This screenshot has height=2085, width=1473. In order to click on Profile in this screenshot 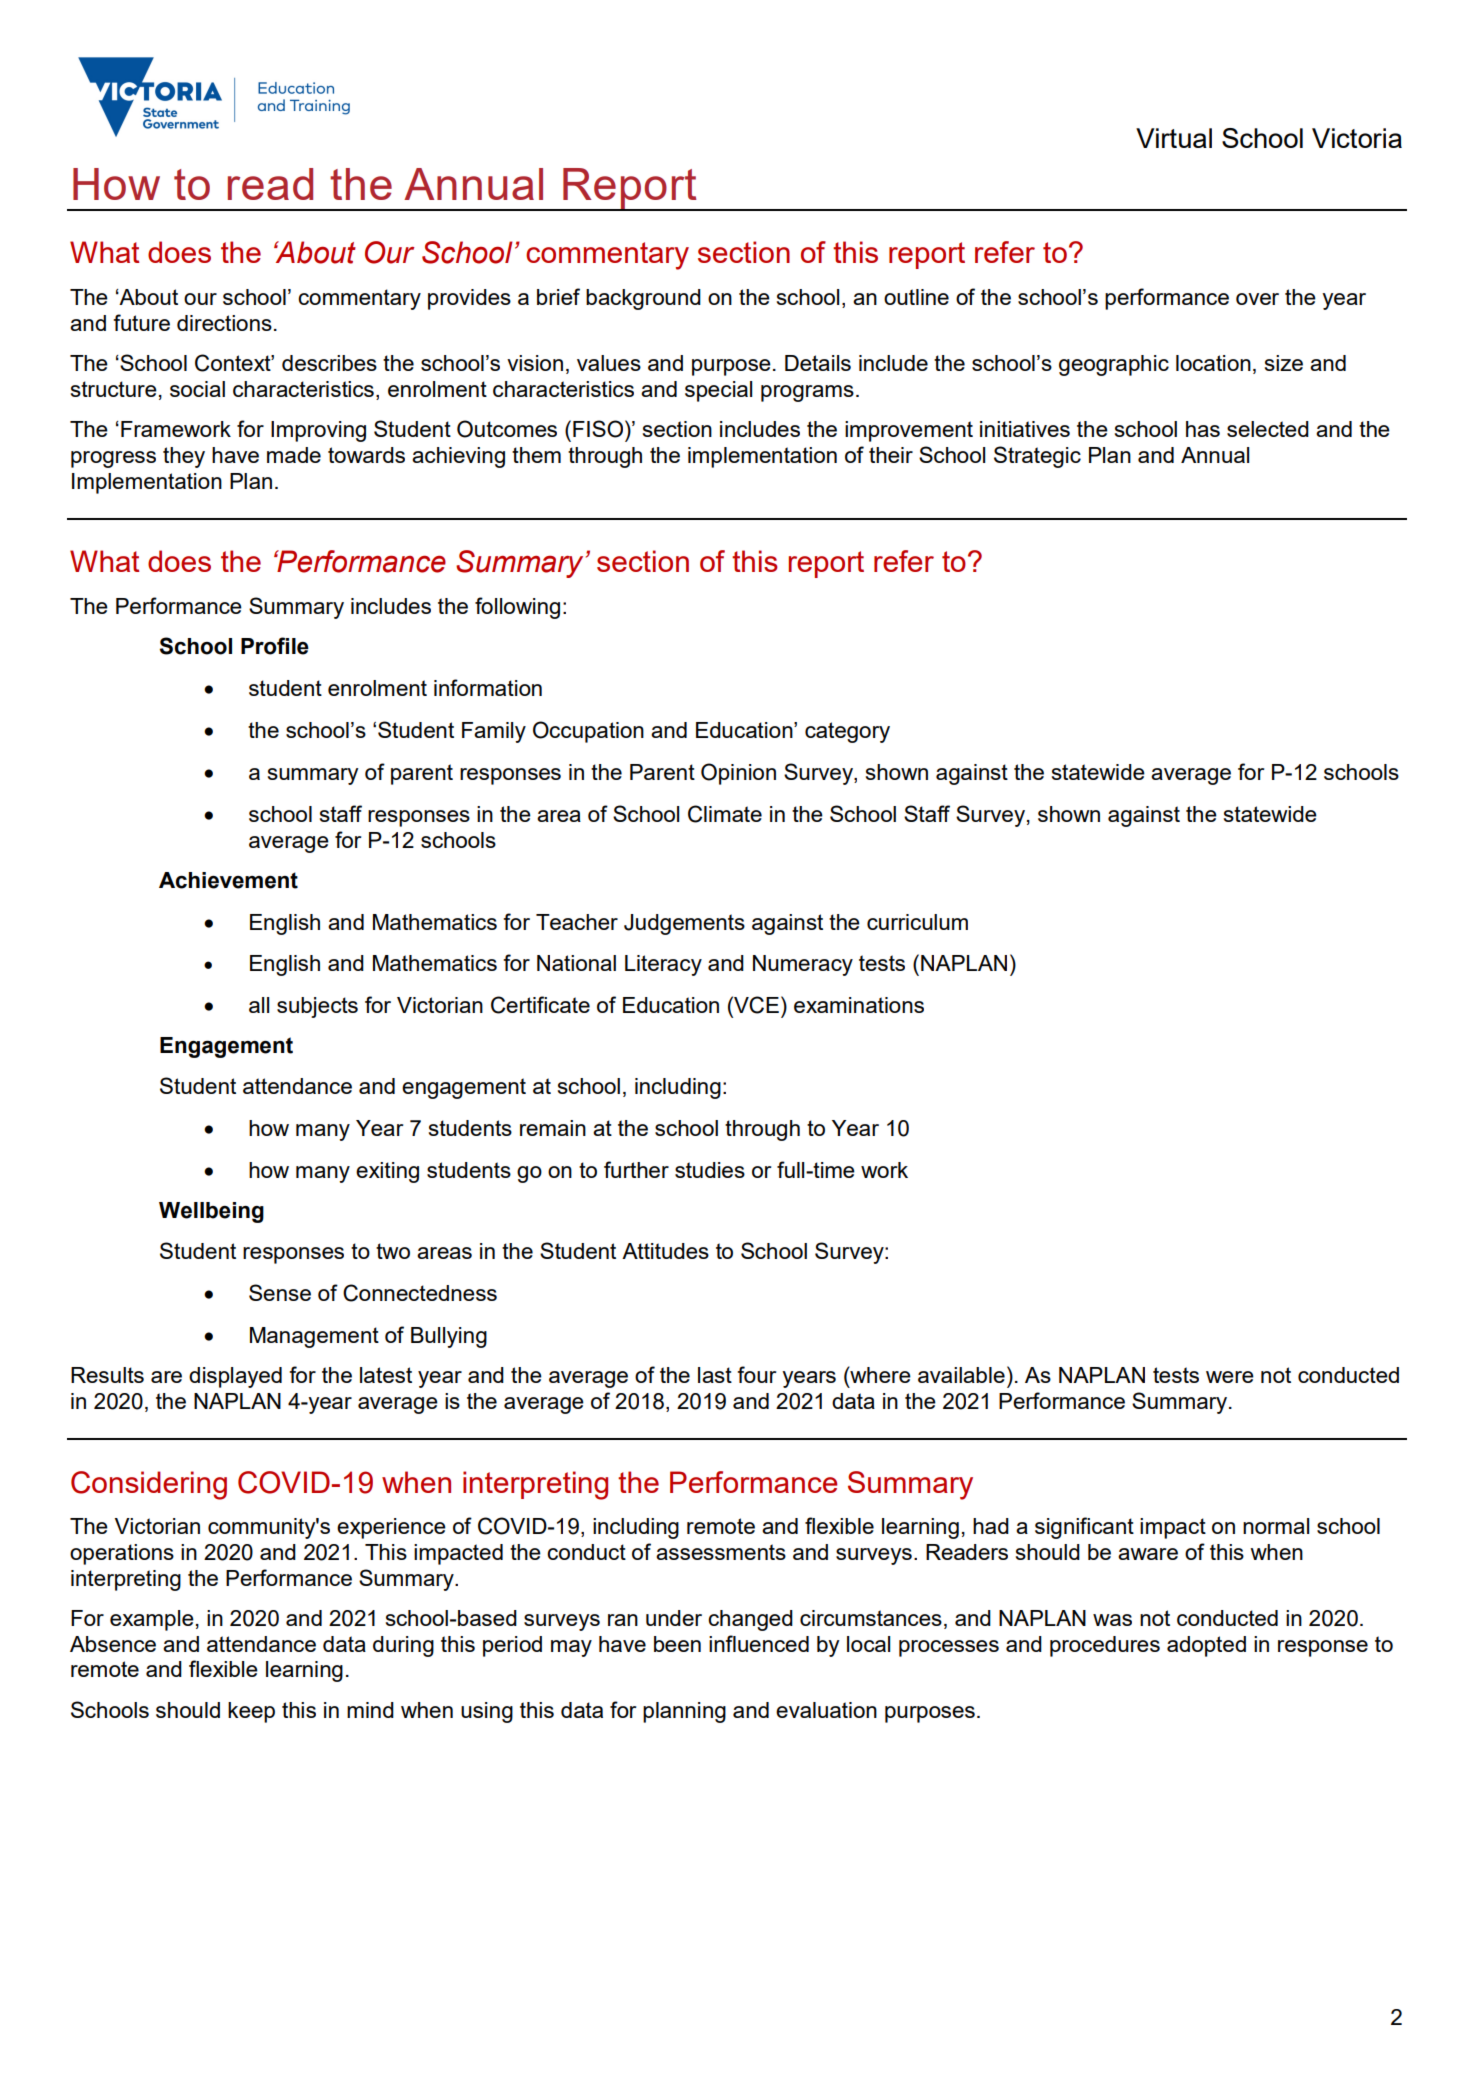, I will do `click(275, 646)`.
